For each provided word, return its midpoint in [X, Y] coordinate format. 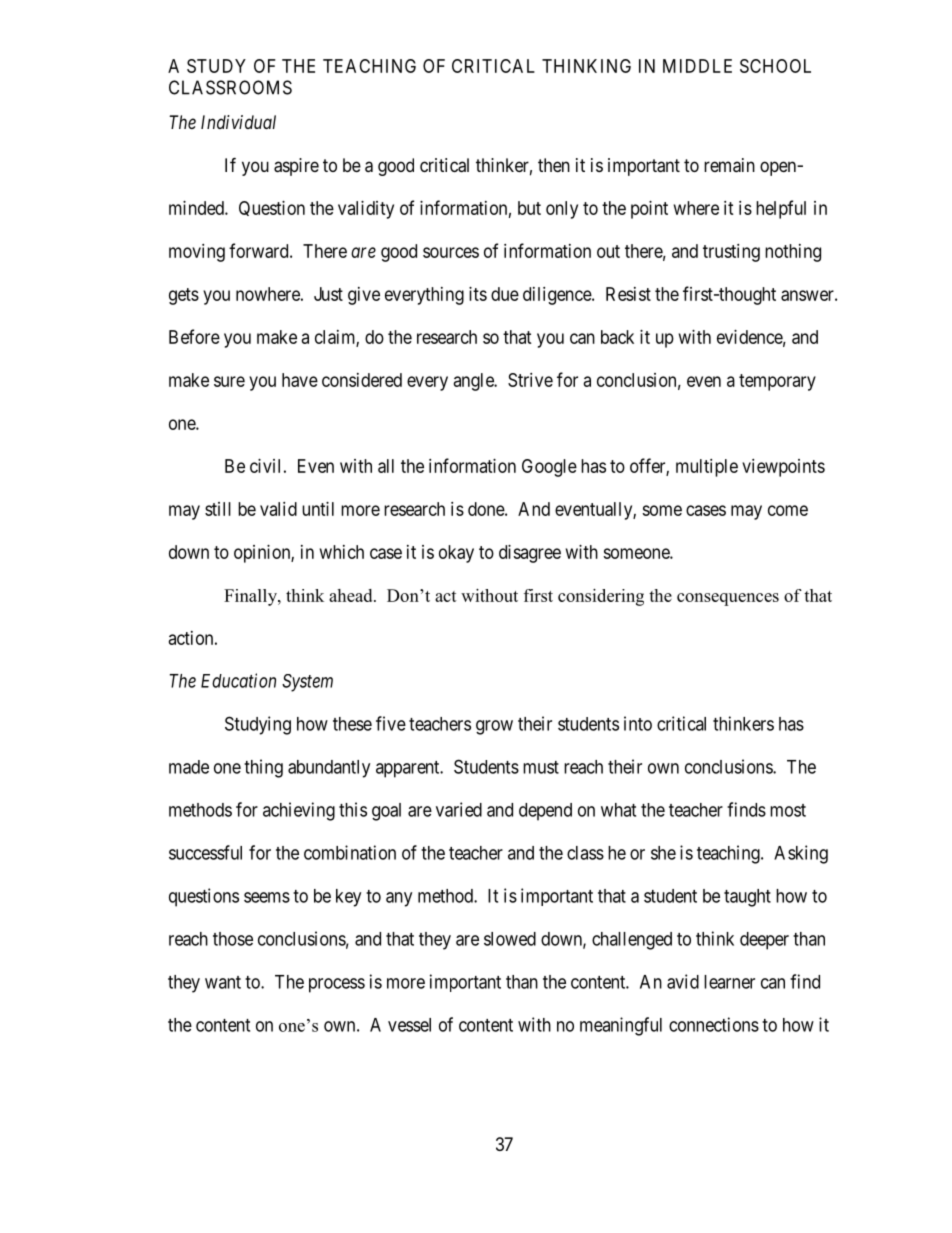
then [554, 165]
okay [456, 554]
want [223, 982]
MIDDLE [697, 66]
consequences [728, 599]
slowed [510, 939]
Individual [238, 122]
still [218, 509]
